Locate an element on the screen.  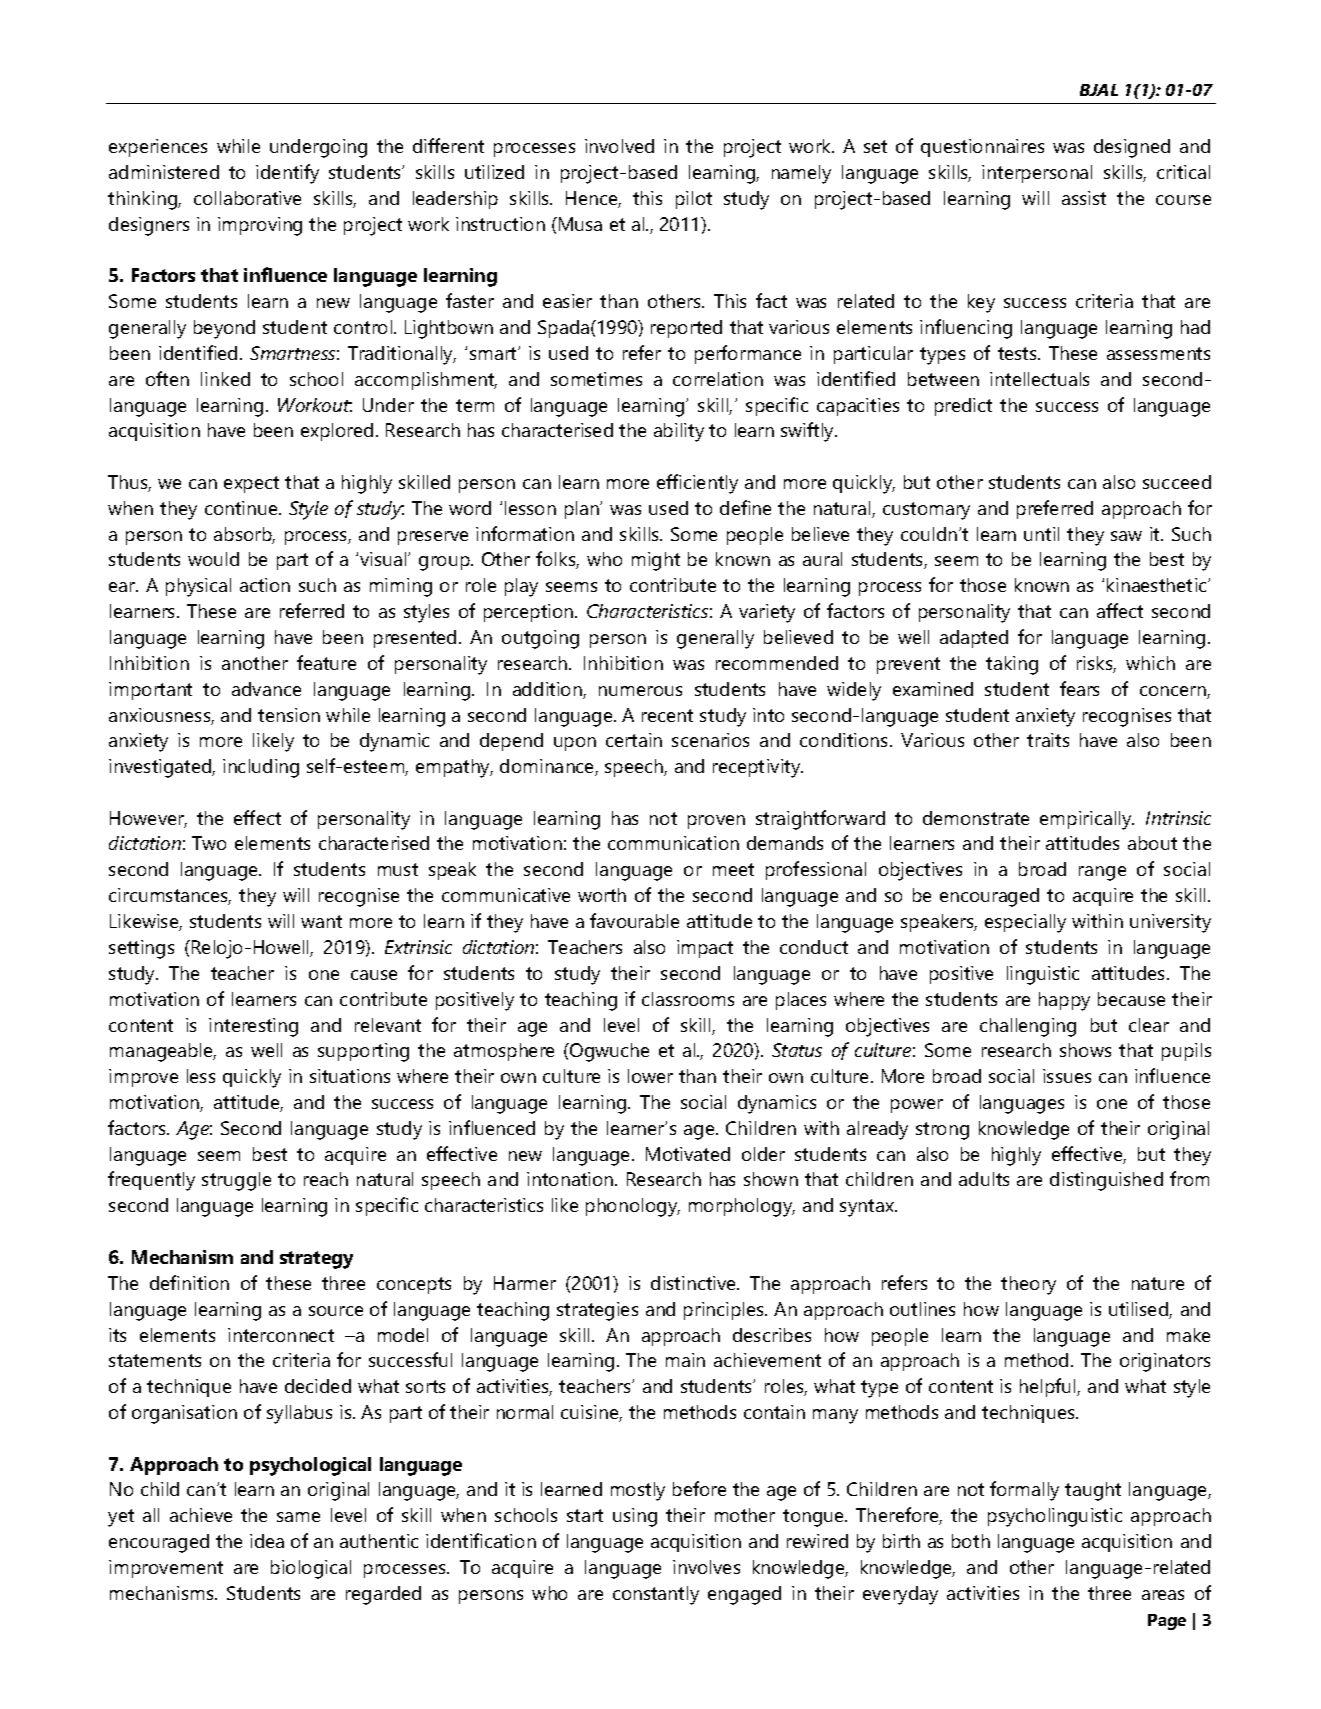
Two is located at coordinates (209, 843).
